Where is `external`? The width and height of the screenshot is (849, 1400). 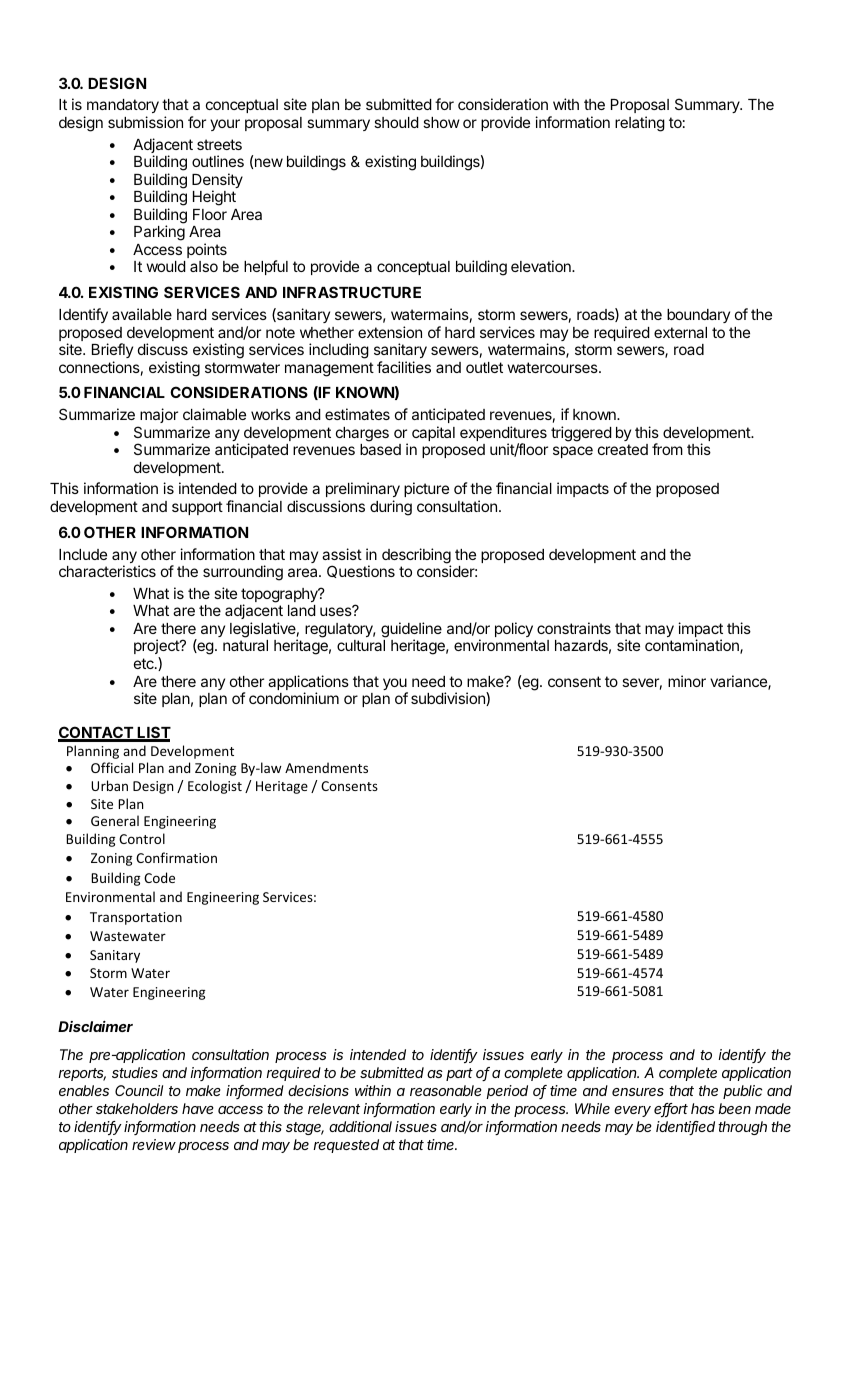
external is located at coordinates (680, 332).
